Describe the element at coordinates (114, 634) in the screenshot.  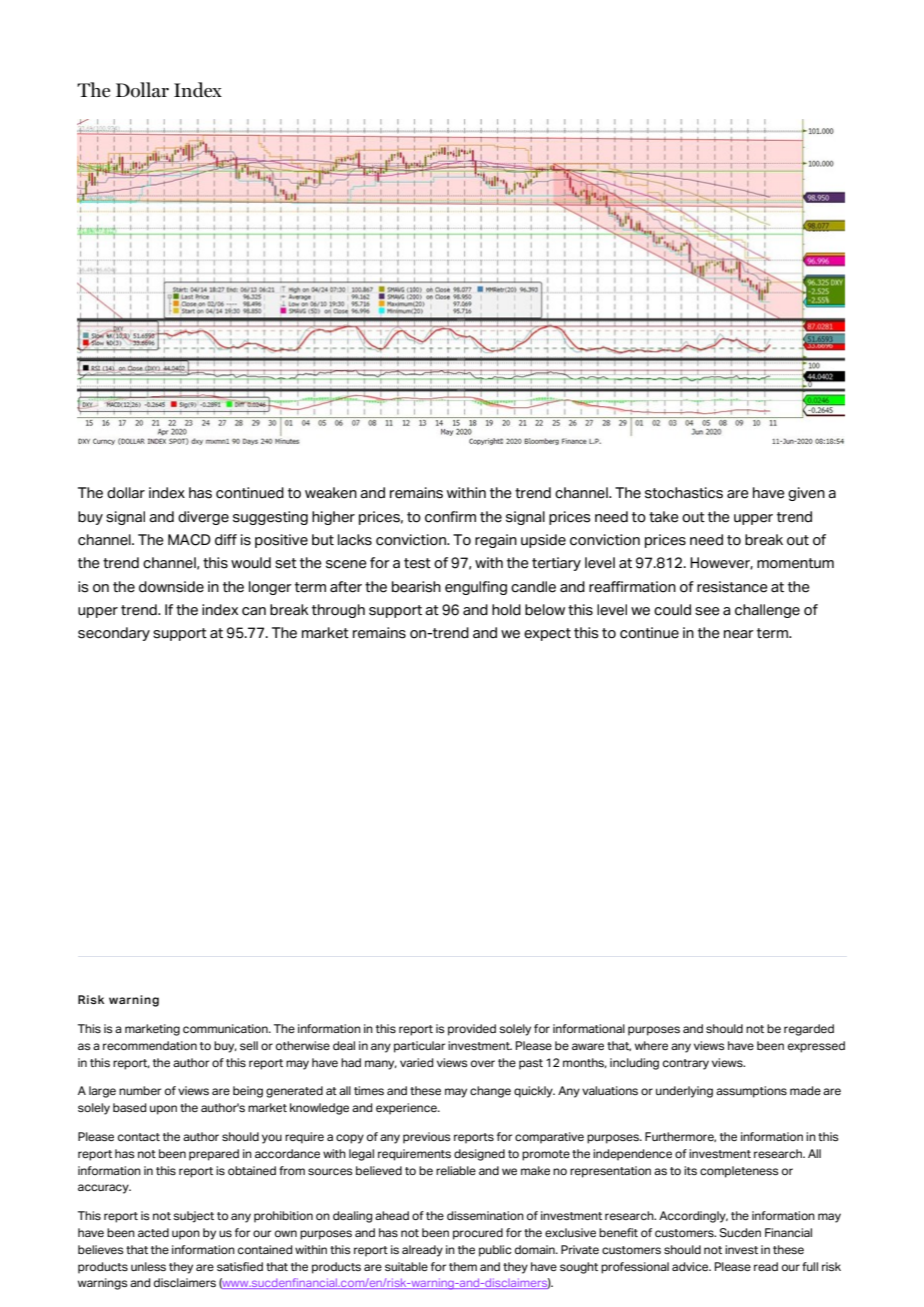
I see `secondary` at that location.
